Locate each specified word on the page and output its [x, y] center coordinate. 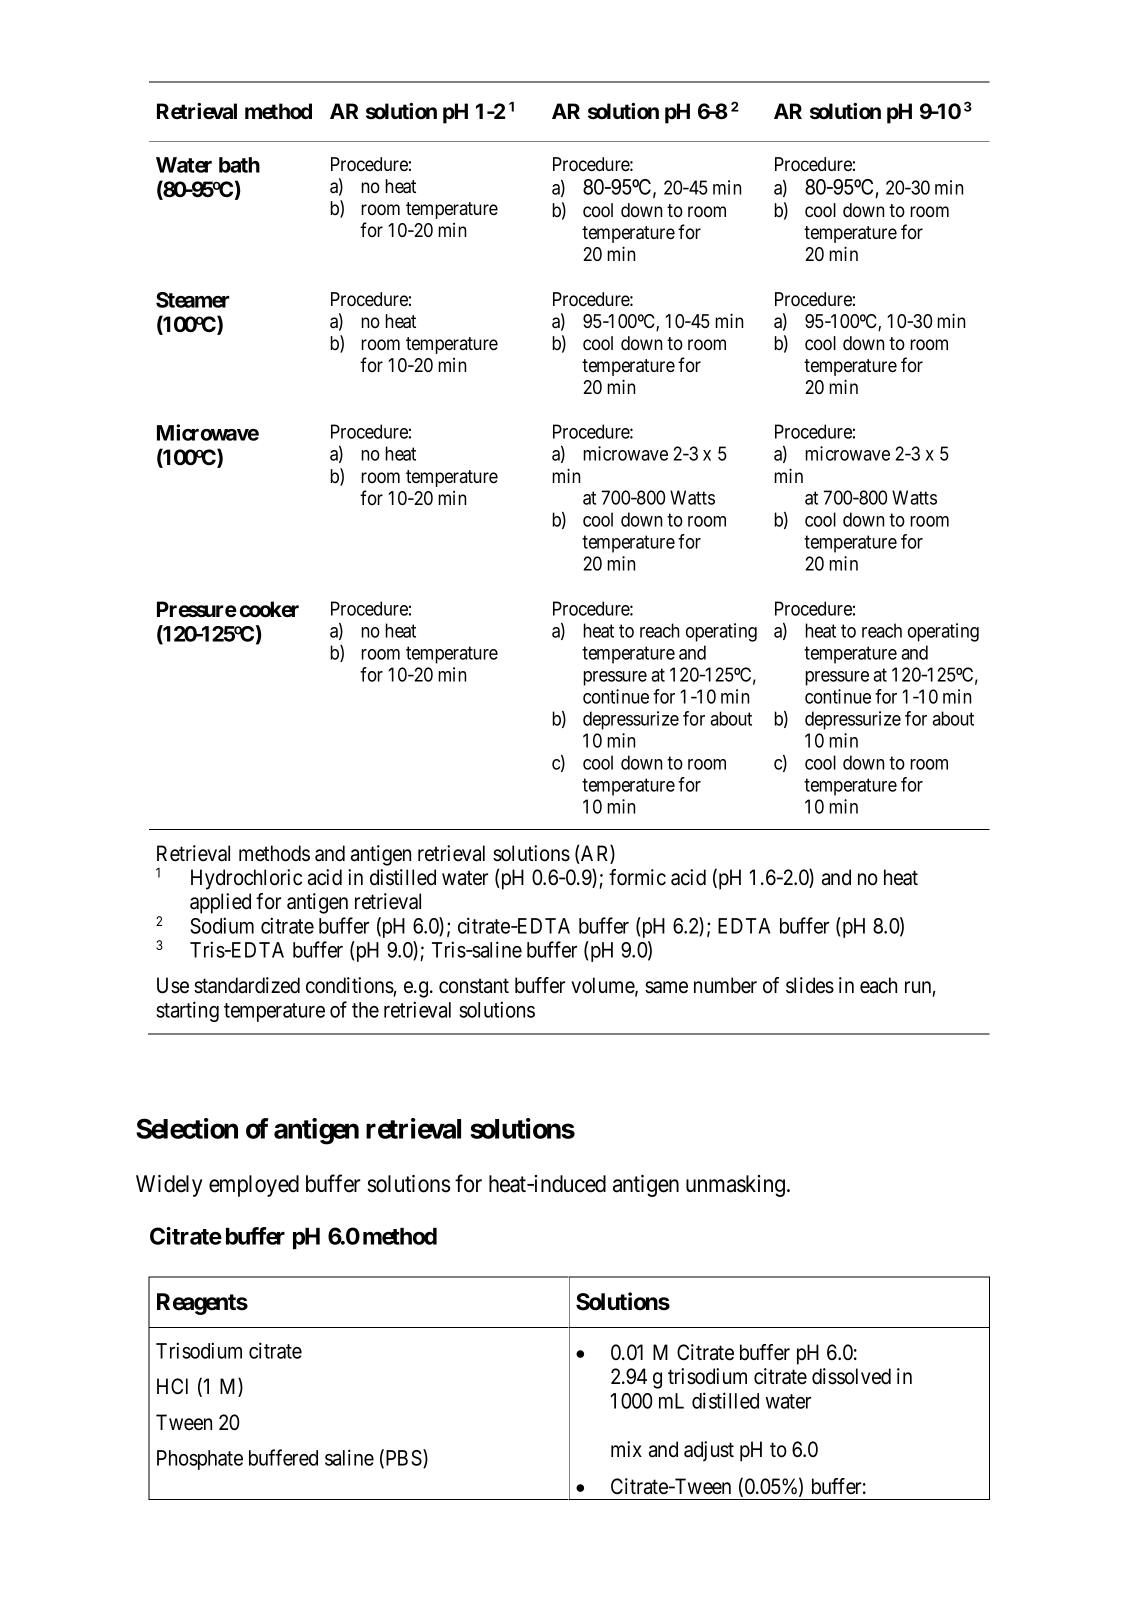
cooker [269, 609]
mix [626, 1449]
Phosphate [200, 1460]
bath [239, 165]
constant [474, 986]
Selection [187, 1128]
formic [637, 877]
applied [220, 903]
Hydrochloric [246, 879]
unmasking [737, 1186]
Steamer [193, 300]
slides [810, 985]
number [725, 985]
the [365, 1010]
